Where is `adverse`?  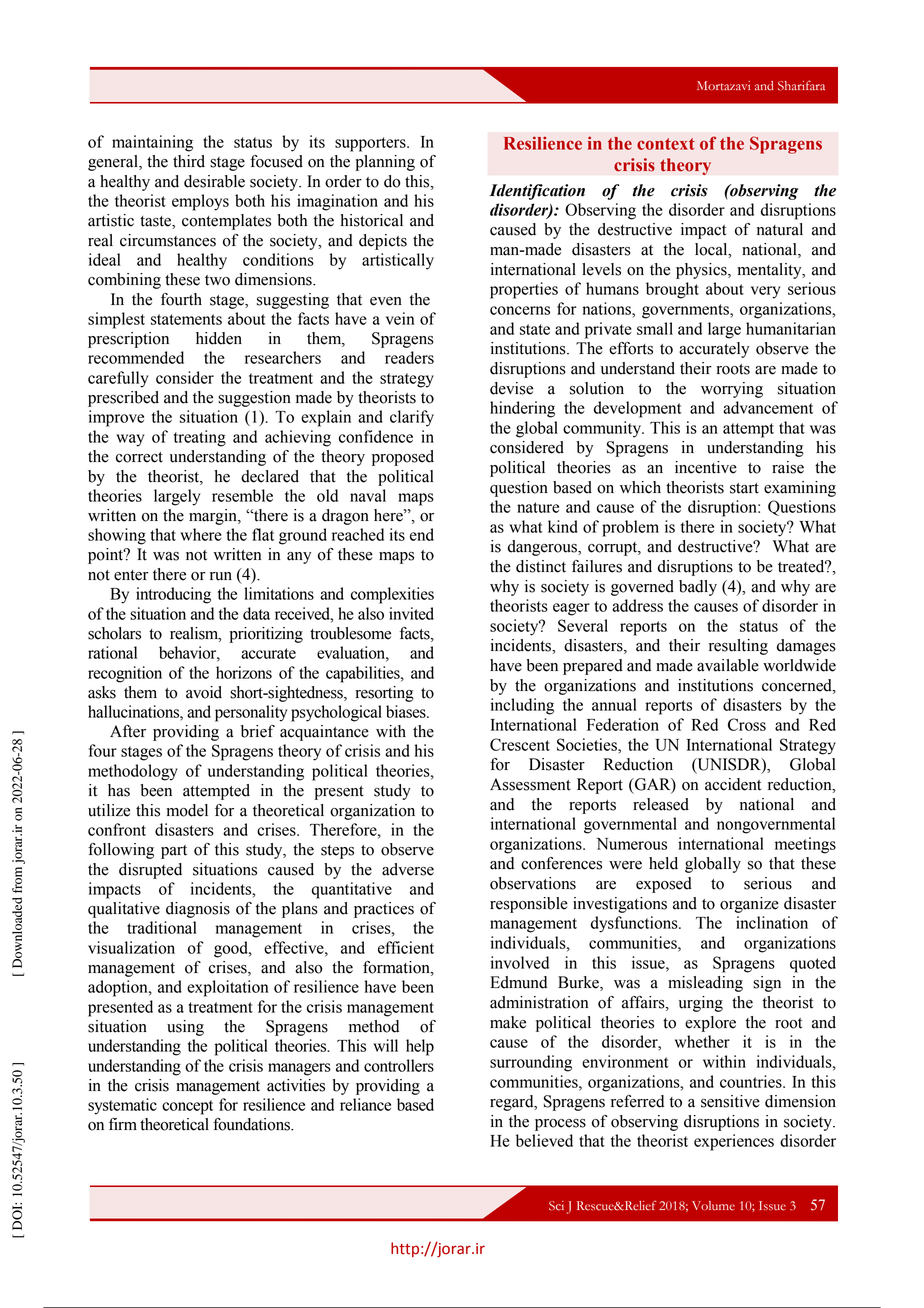 adverse is located at coordinates (408, 869).
